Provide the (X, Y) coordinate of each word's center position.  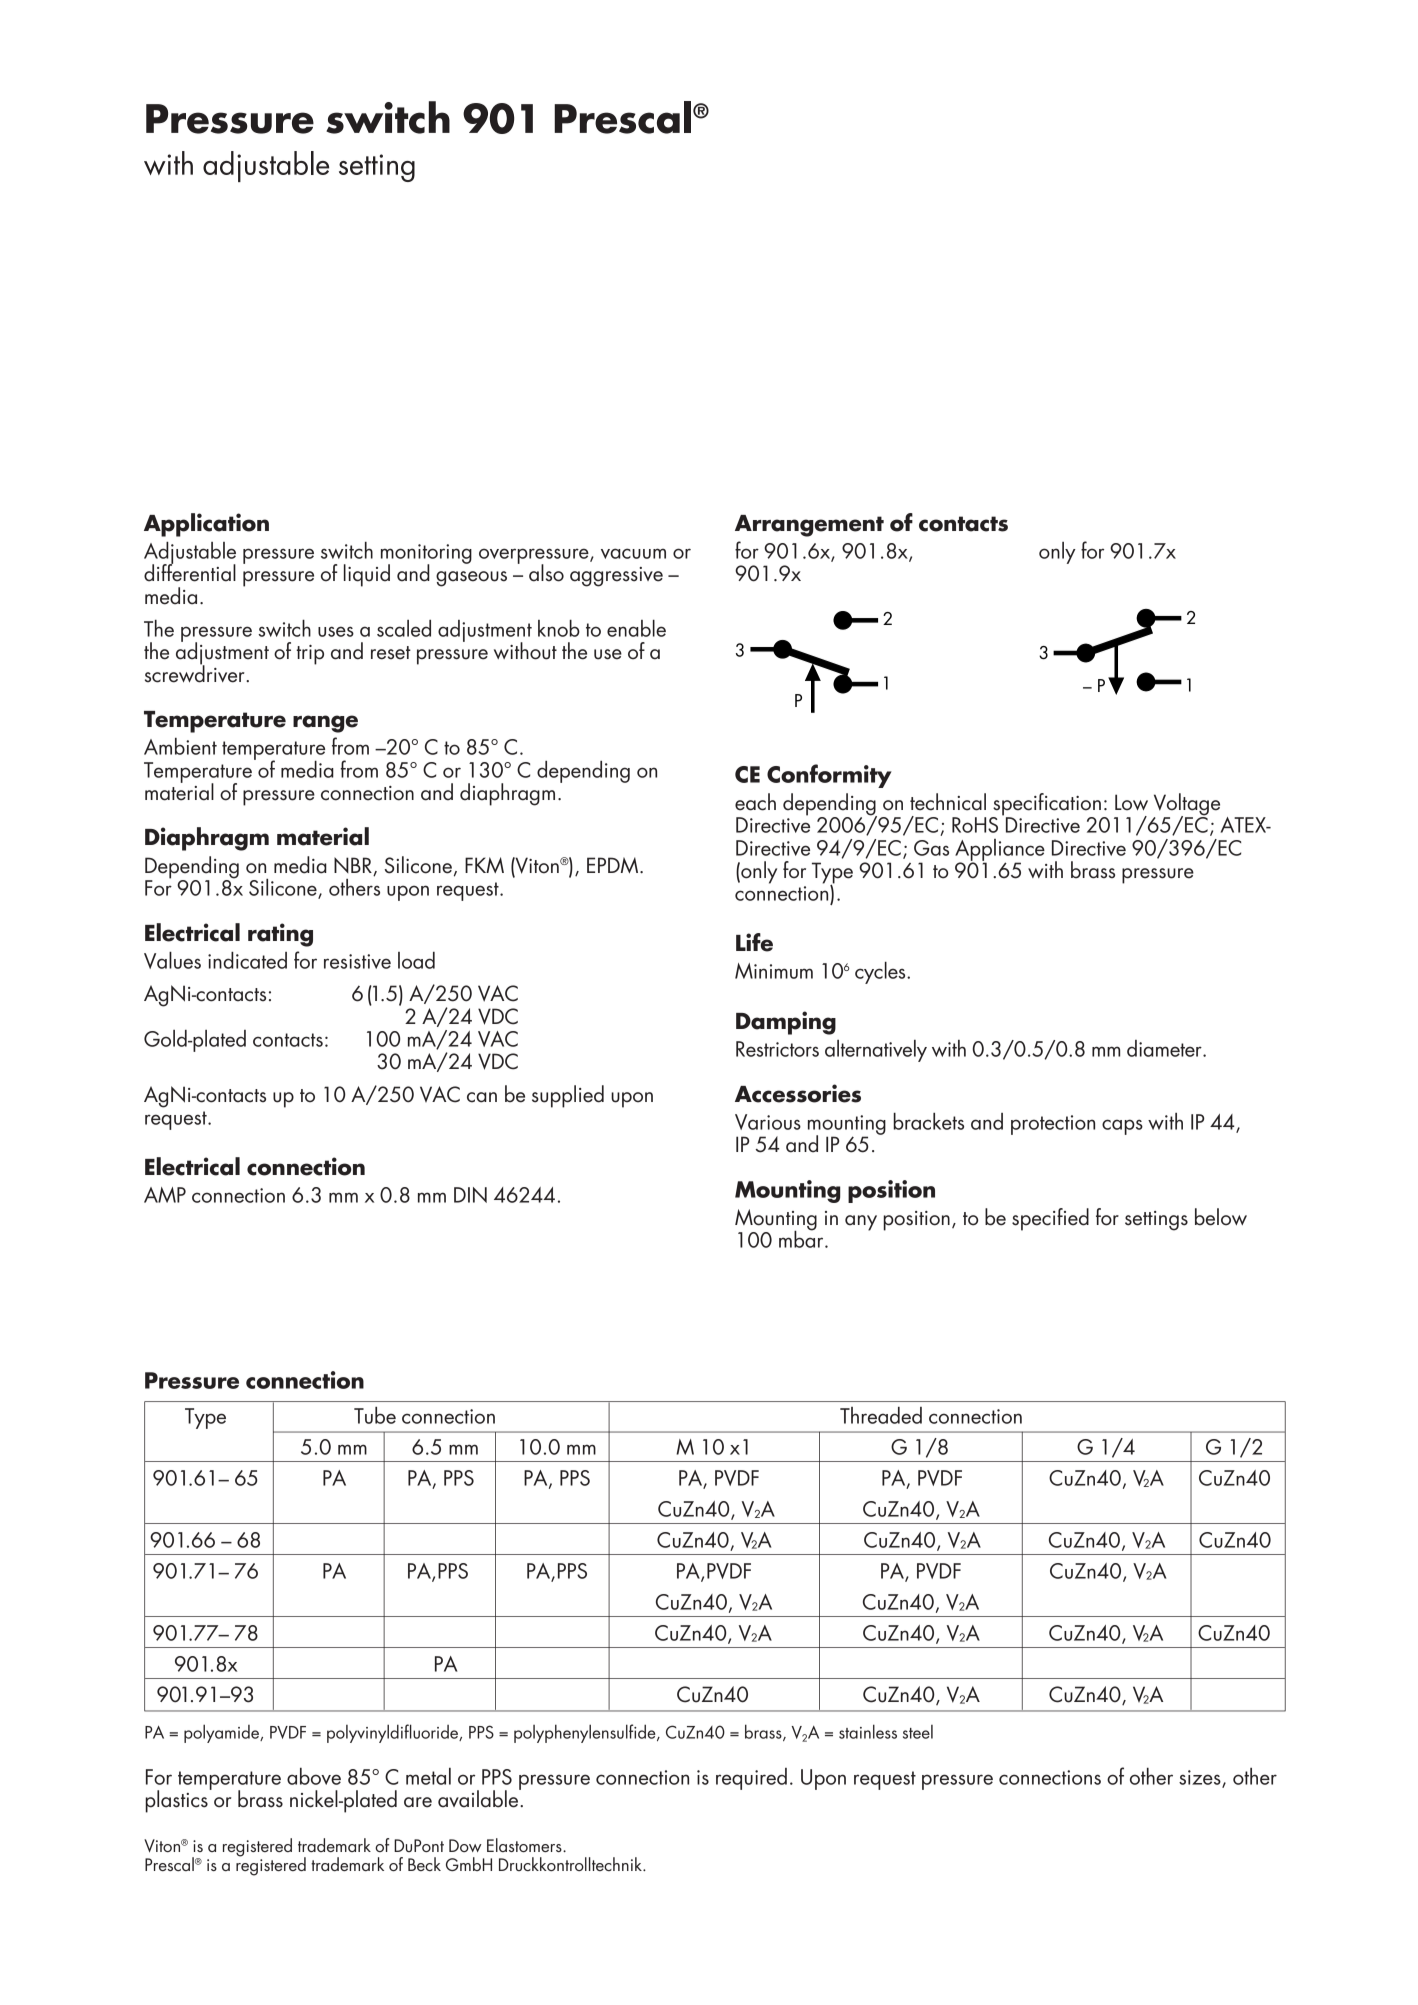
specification (1047, 805)
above (314, 1776)
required (751, 1779)
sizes (1201, 1778)
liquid (367, 575)
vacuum (633, 553)
